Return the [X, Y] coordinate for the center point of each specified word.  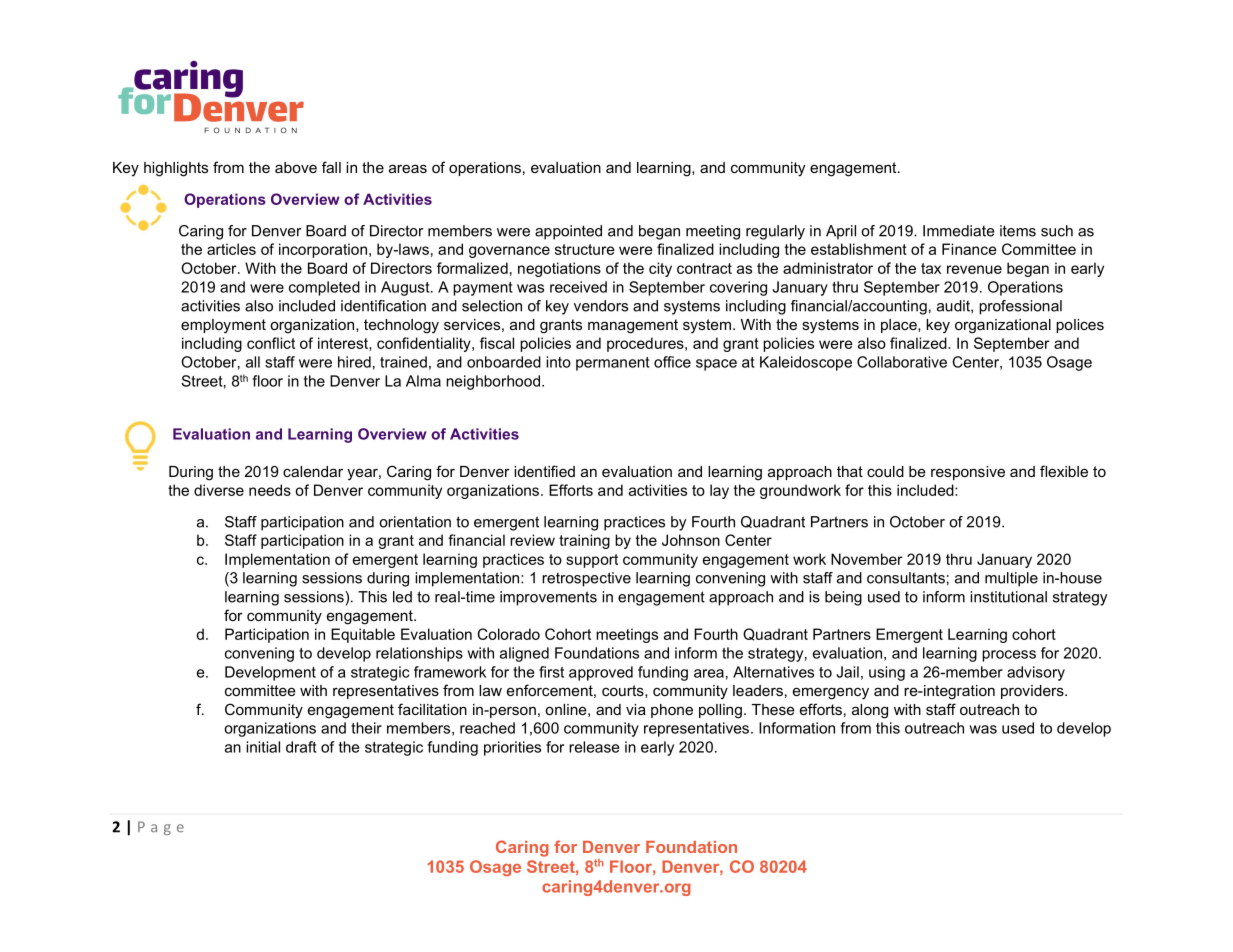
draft [301, 747]
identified [544, 471]
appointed [568, 232]
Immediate [959, 231]
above [296, 167]
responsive [968, 473]
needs [270, 490]
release [594, 747]
